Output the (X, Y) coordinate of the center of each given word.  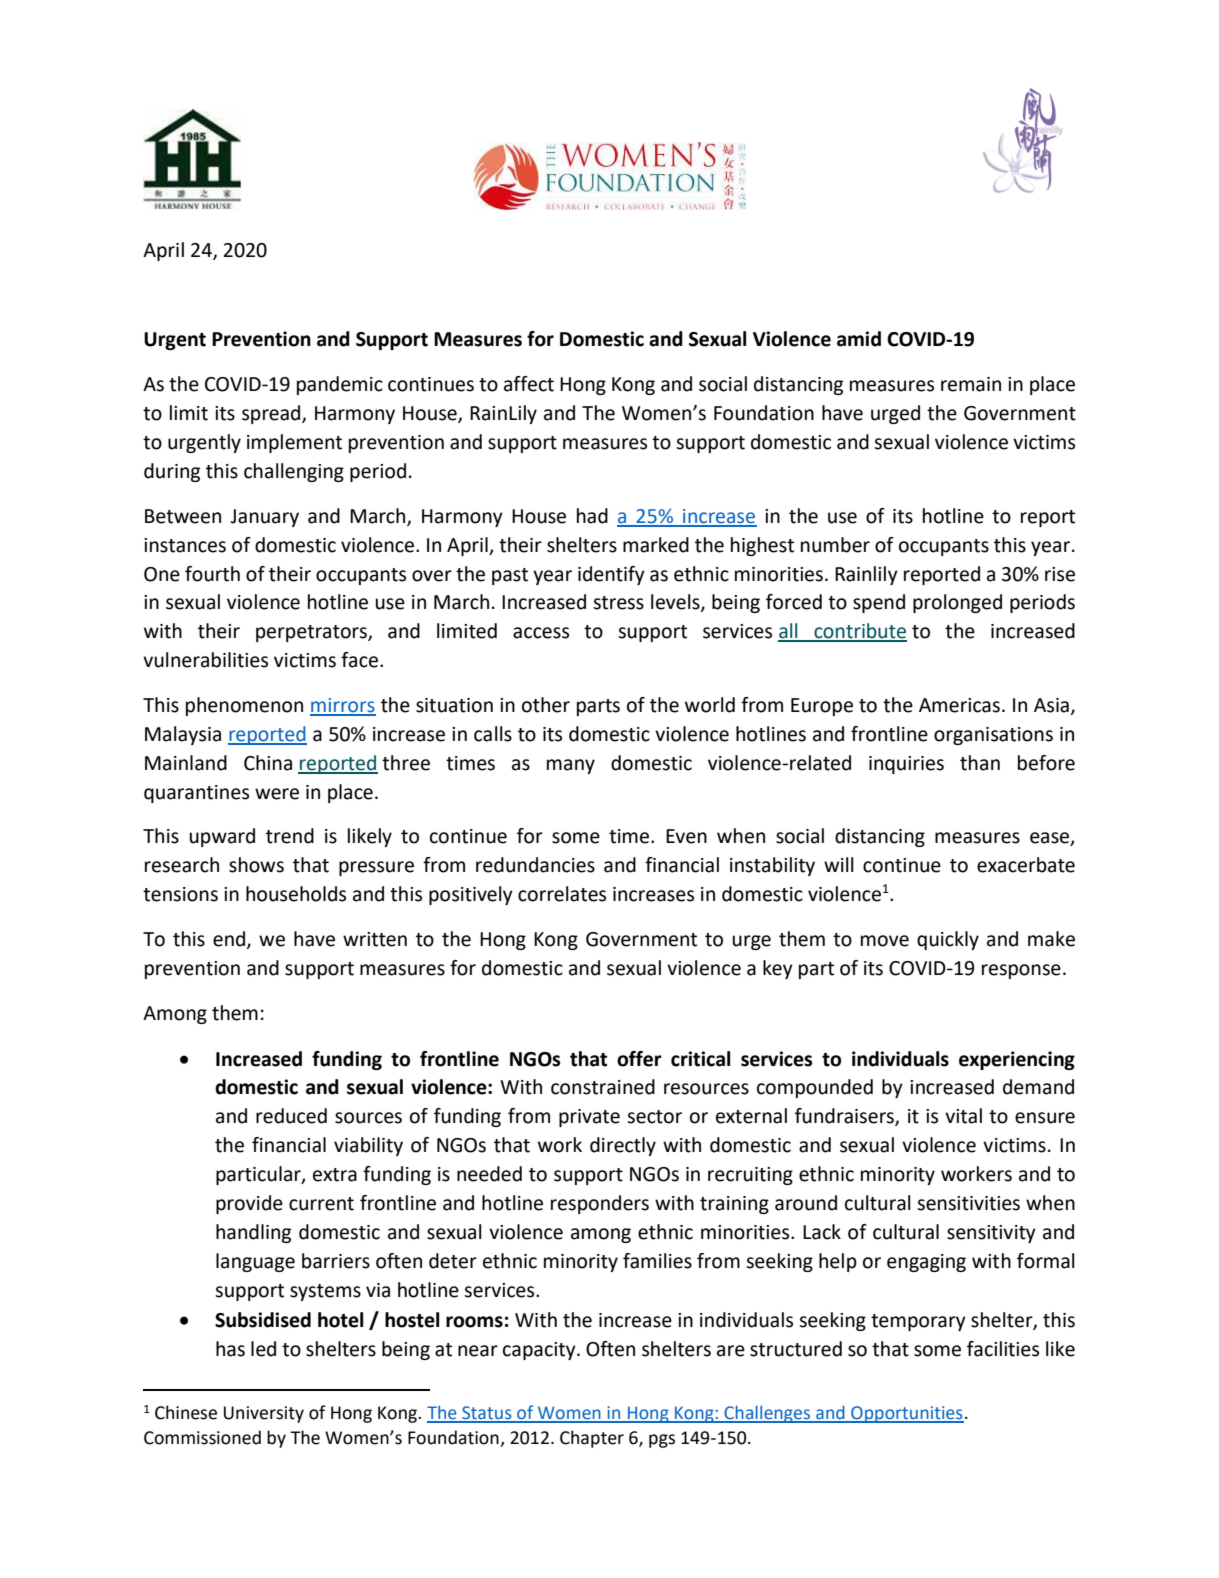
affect (529, 384)
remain (971, 384)
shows (256, 865)
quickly (948, 940)
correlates (562, 894)
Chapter (592, 1439)
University (264, 1414)
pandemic (340, 385)
